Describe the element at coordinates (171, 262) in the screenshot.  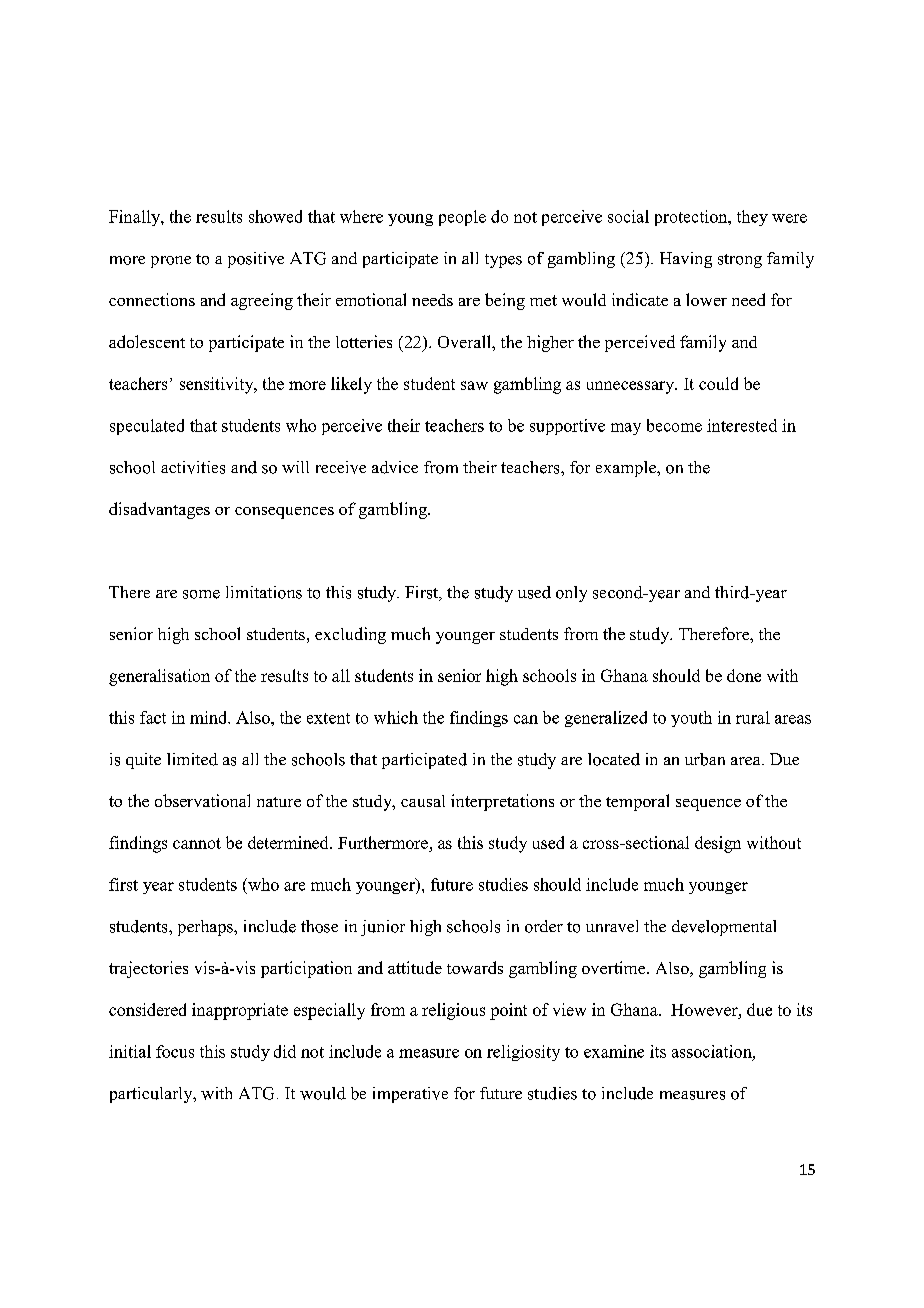
I see `prone` at that location.
